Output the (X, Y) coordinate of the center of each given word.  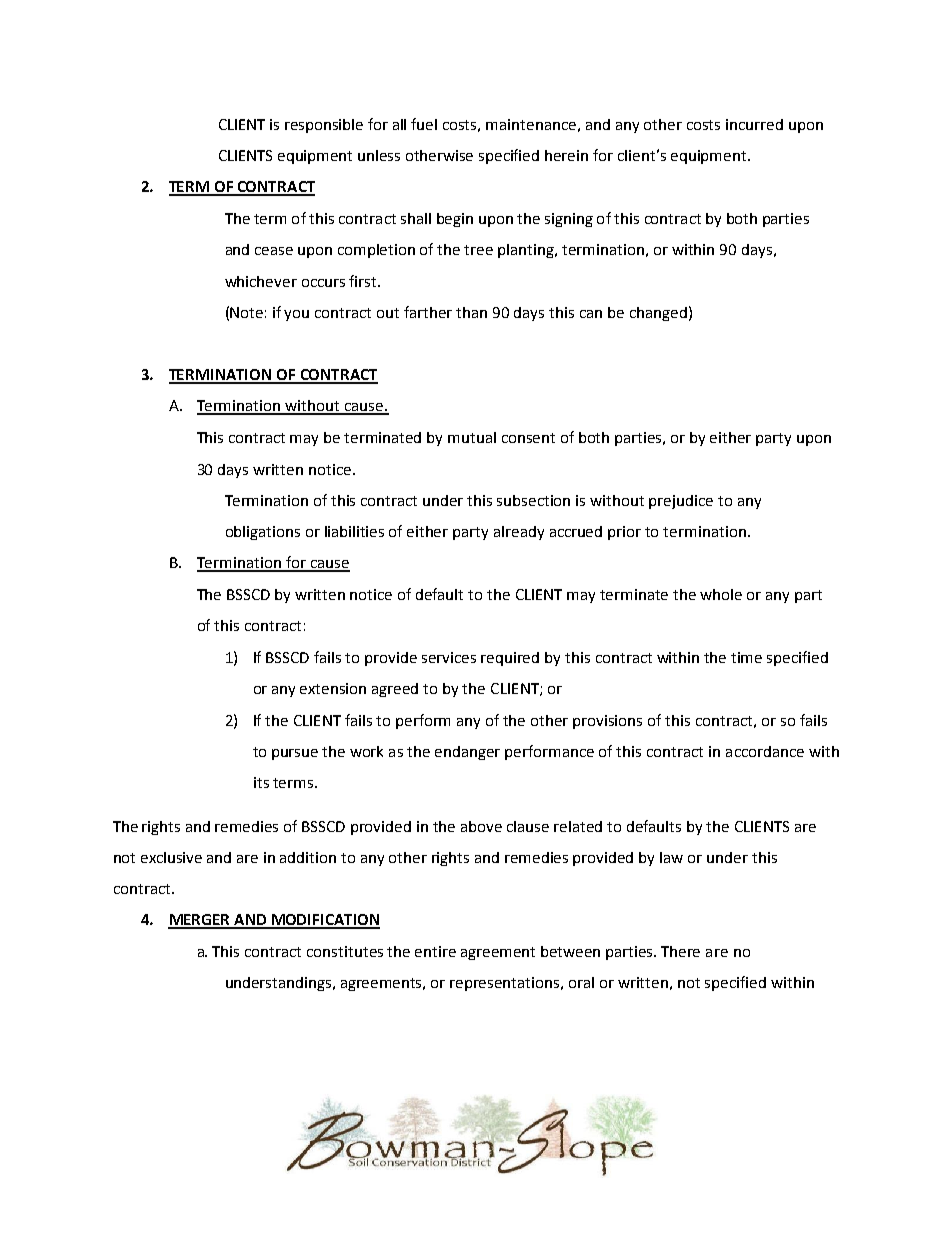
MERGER (200, 921)
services (449, 657)
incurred (754, 124)
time (746, 657)
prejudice (681, 502)
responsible (324, 126)
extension (333, 688)
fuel (424, 124)
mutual (472, 437)
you (296, 315)
